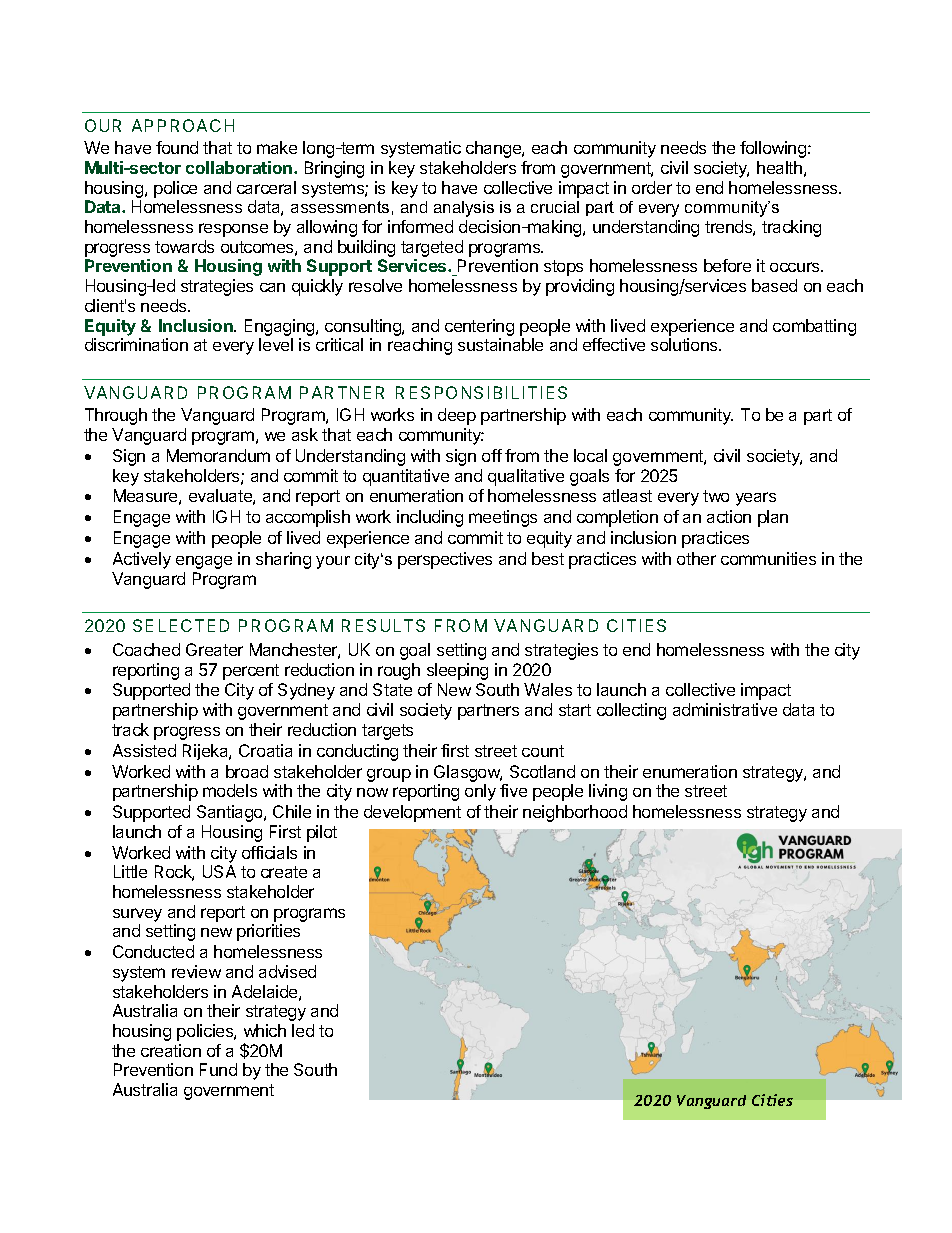 Image resolution: width=952 pixels, height=1233 pixels. I want to click on other, so click(696, 558).
